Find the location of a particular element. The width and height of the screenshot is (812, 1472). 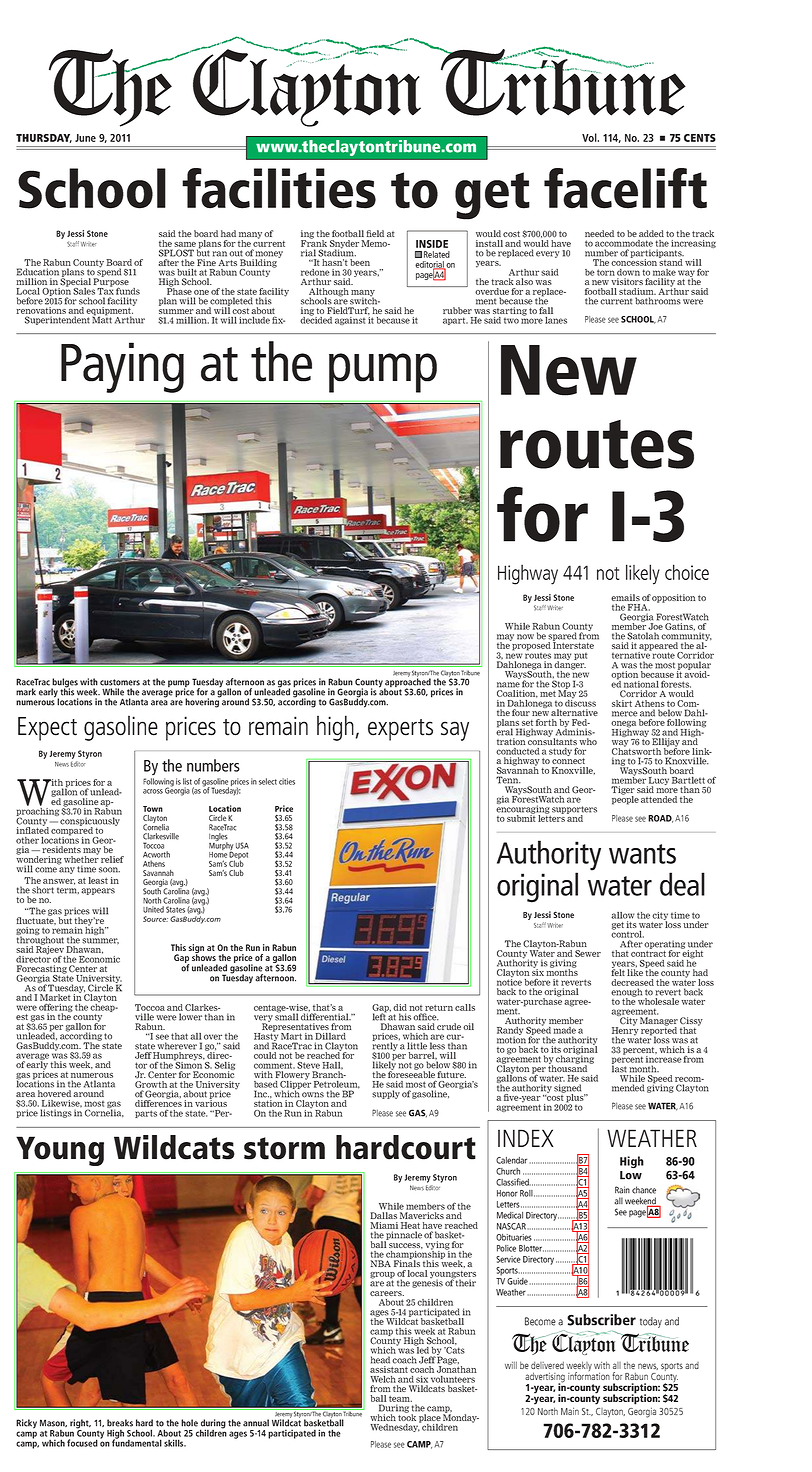

assistant is located at coordinates (389, 1369).
